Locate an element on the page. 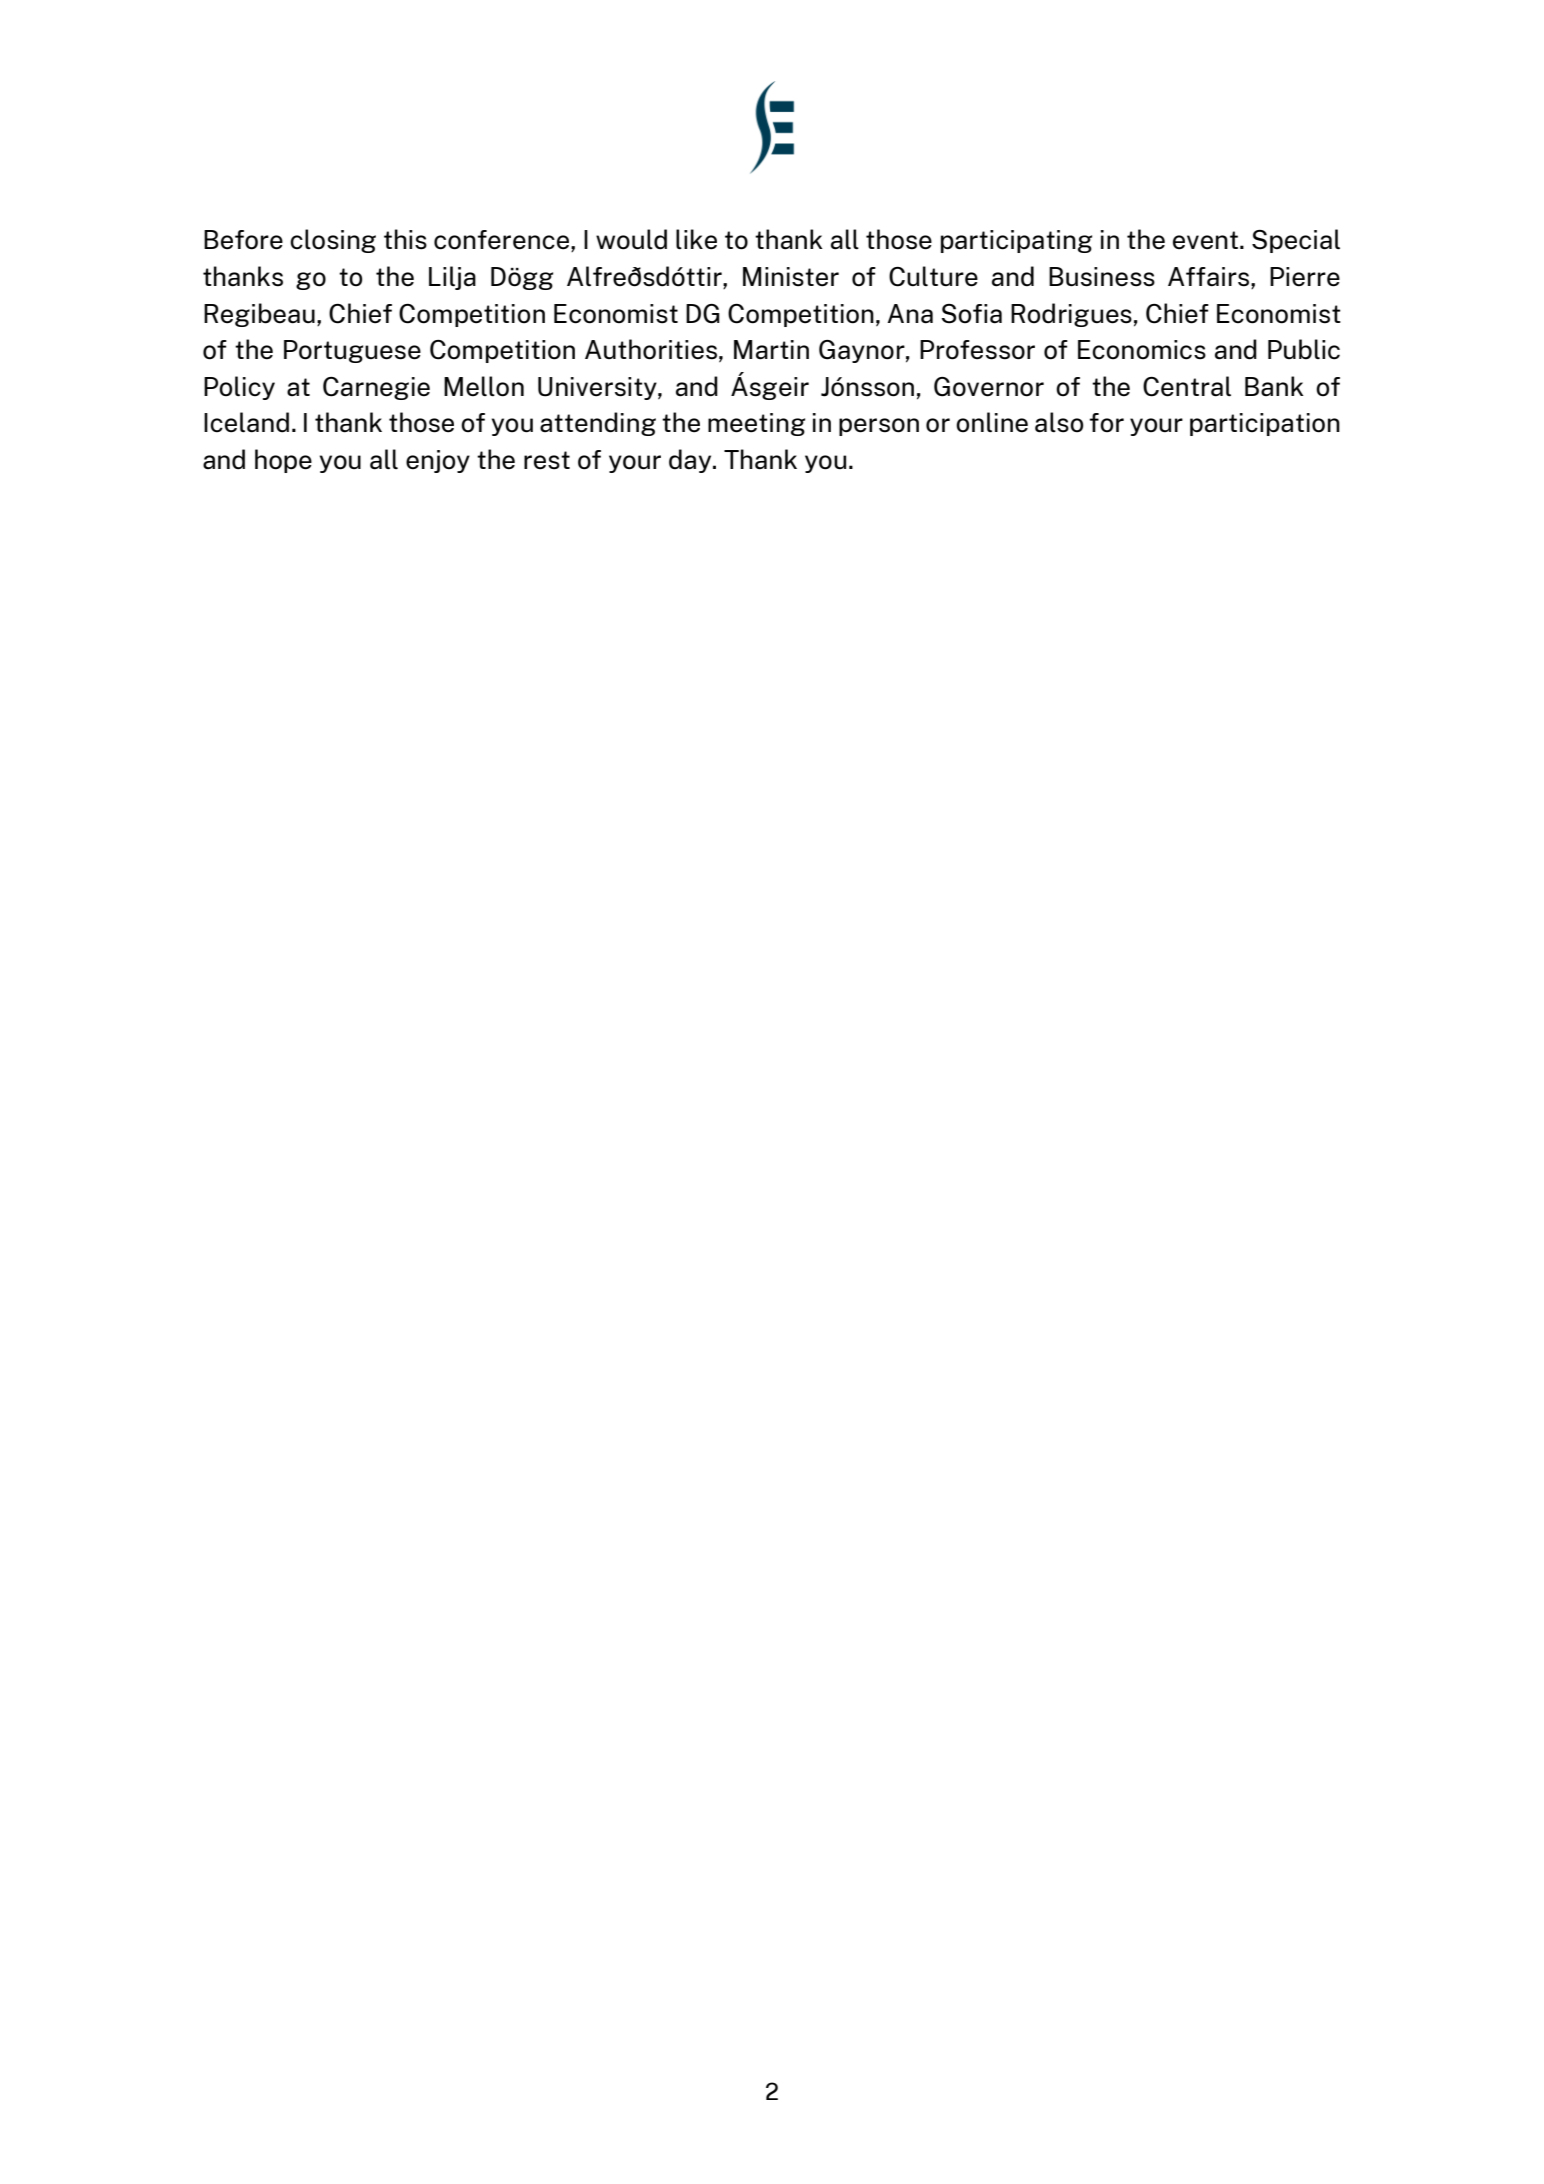 Image resolution: width=1544 pixels, height=2184 pixels. closing is located at coordinates (333, 241).
